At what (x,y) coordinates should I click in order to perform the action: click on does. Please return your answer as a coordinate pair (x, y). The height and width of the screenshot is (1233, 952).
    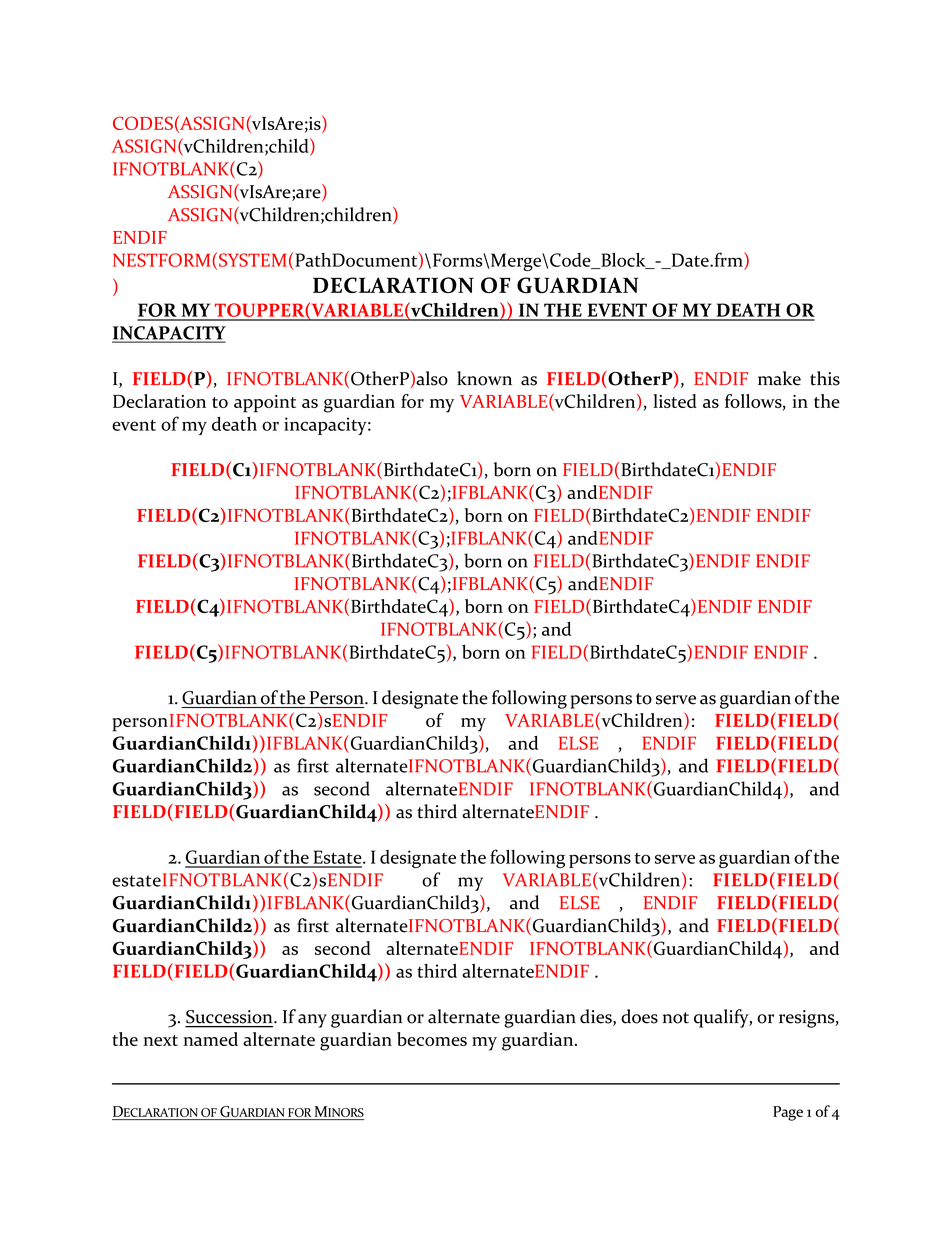
    Looking at the image, I should click on (639, 1016).
